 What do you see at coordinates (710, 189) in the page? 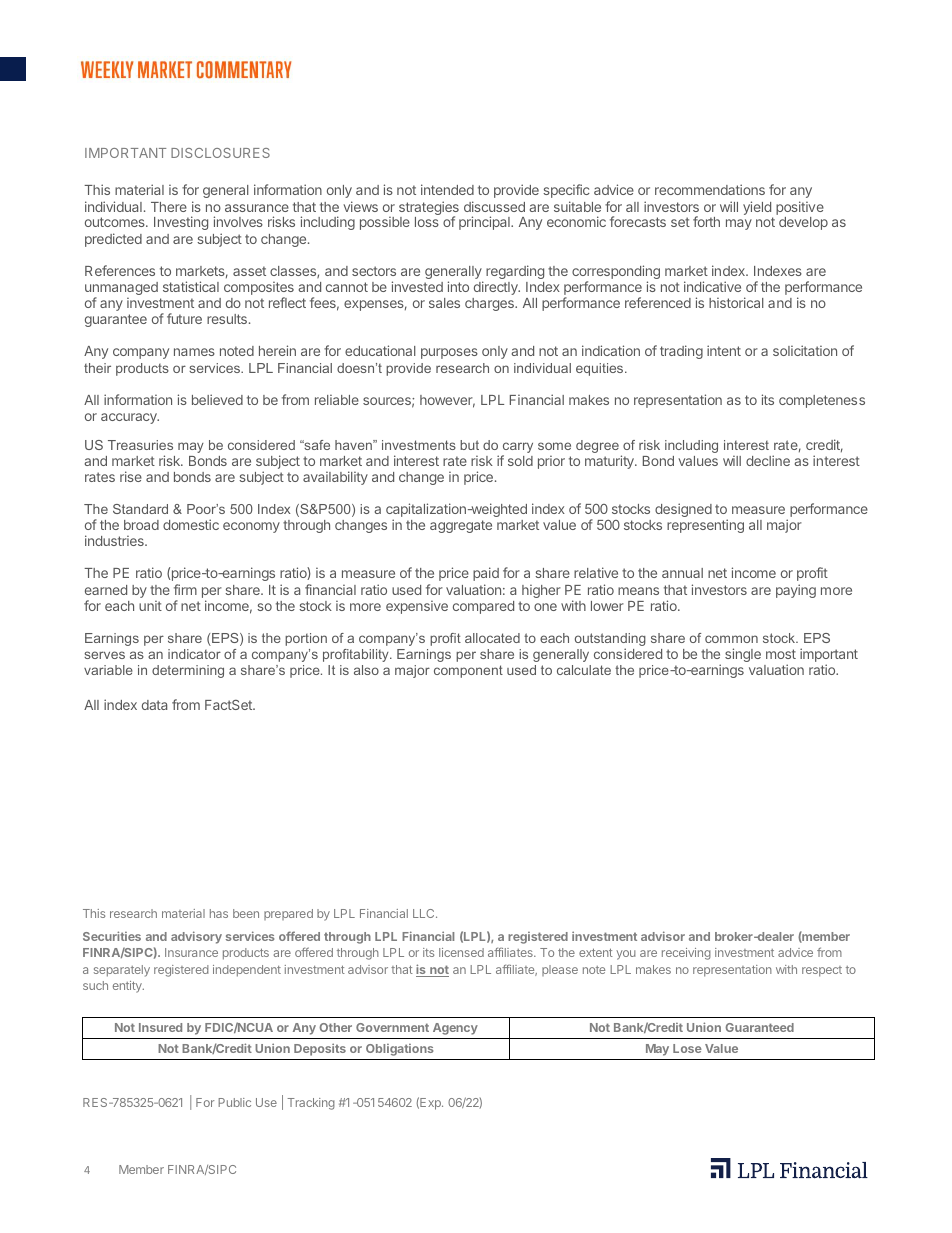
I see `recommendations` at bounding box center [710, 189].
